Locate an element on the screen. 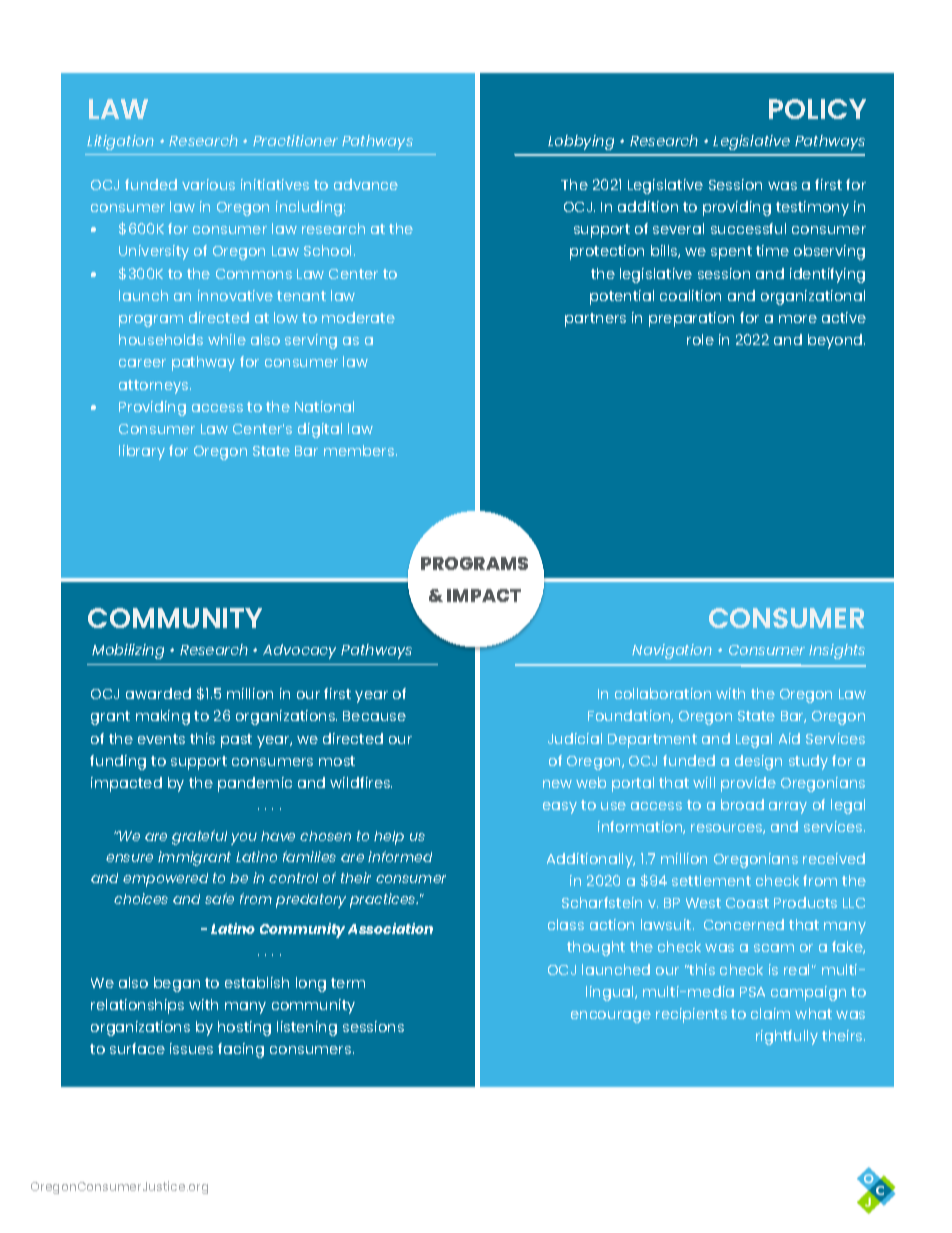 The image size is (952, 1233). Mobilizing is located at coordinates (128, 651).
